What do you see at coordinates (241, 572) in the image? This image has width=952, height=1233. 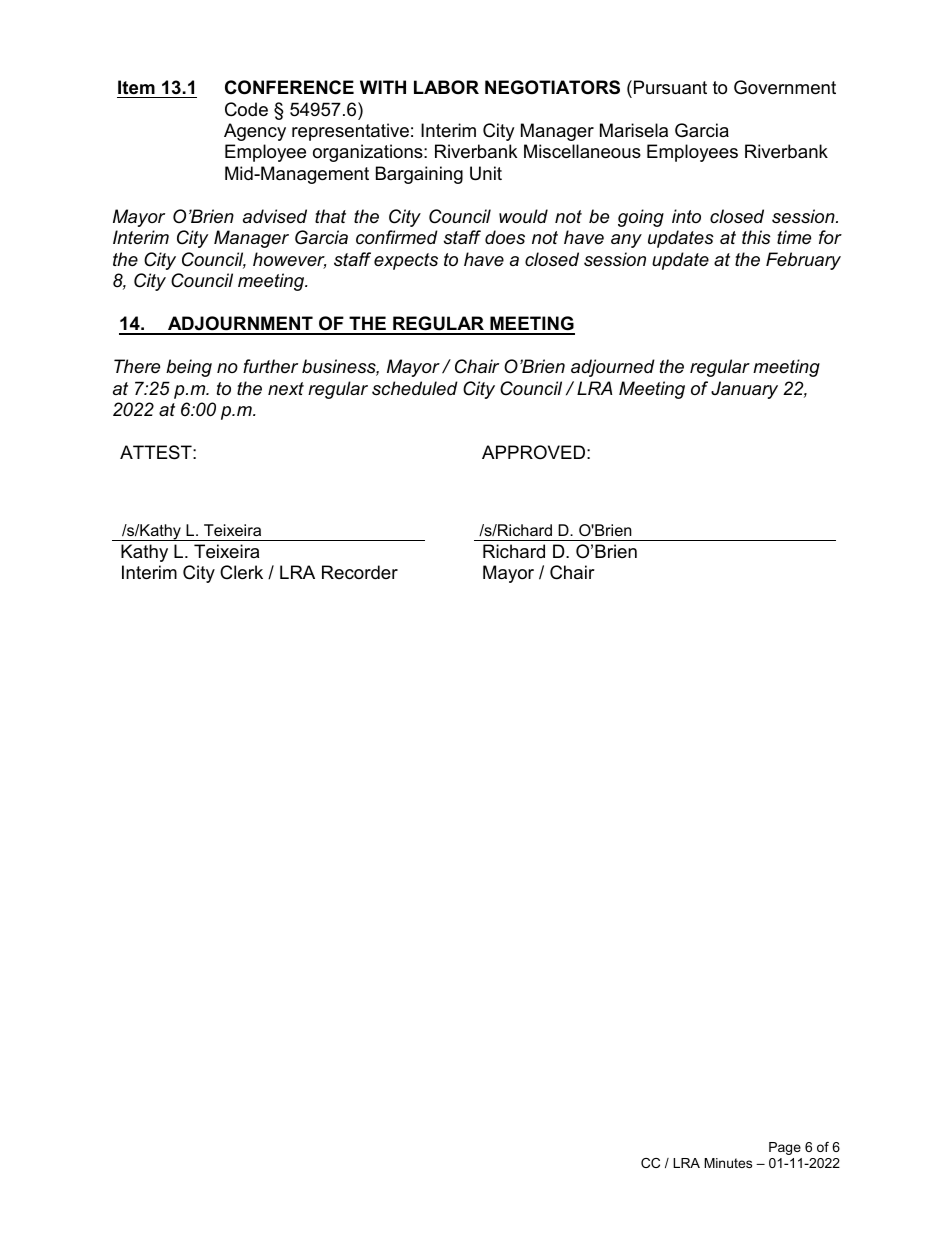 I see `Clerk` at bounding box center [241, 572].
